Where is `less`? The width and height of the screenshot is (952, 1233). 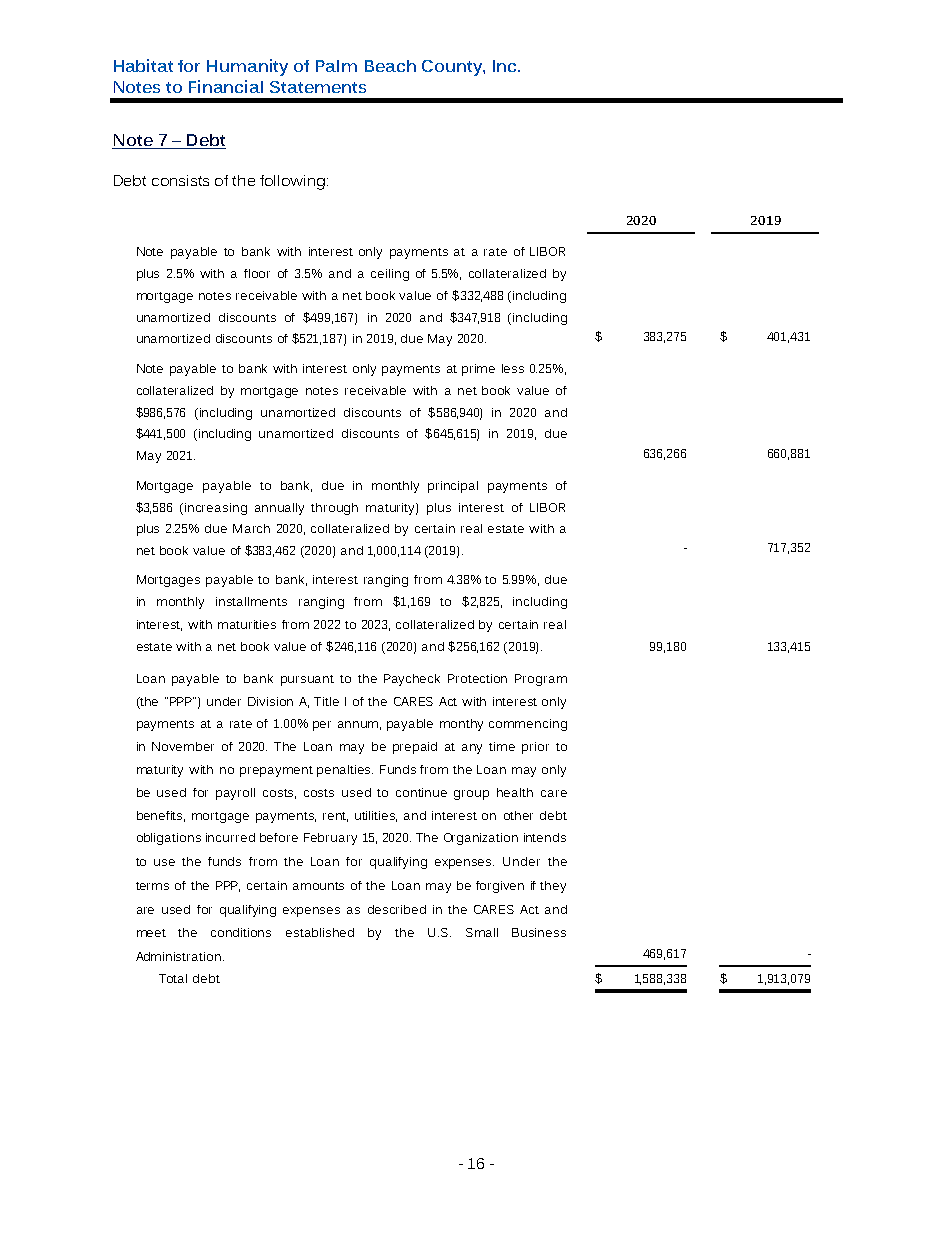 less is located at coordinates (513, 368).
